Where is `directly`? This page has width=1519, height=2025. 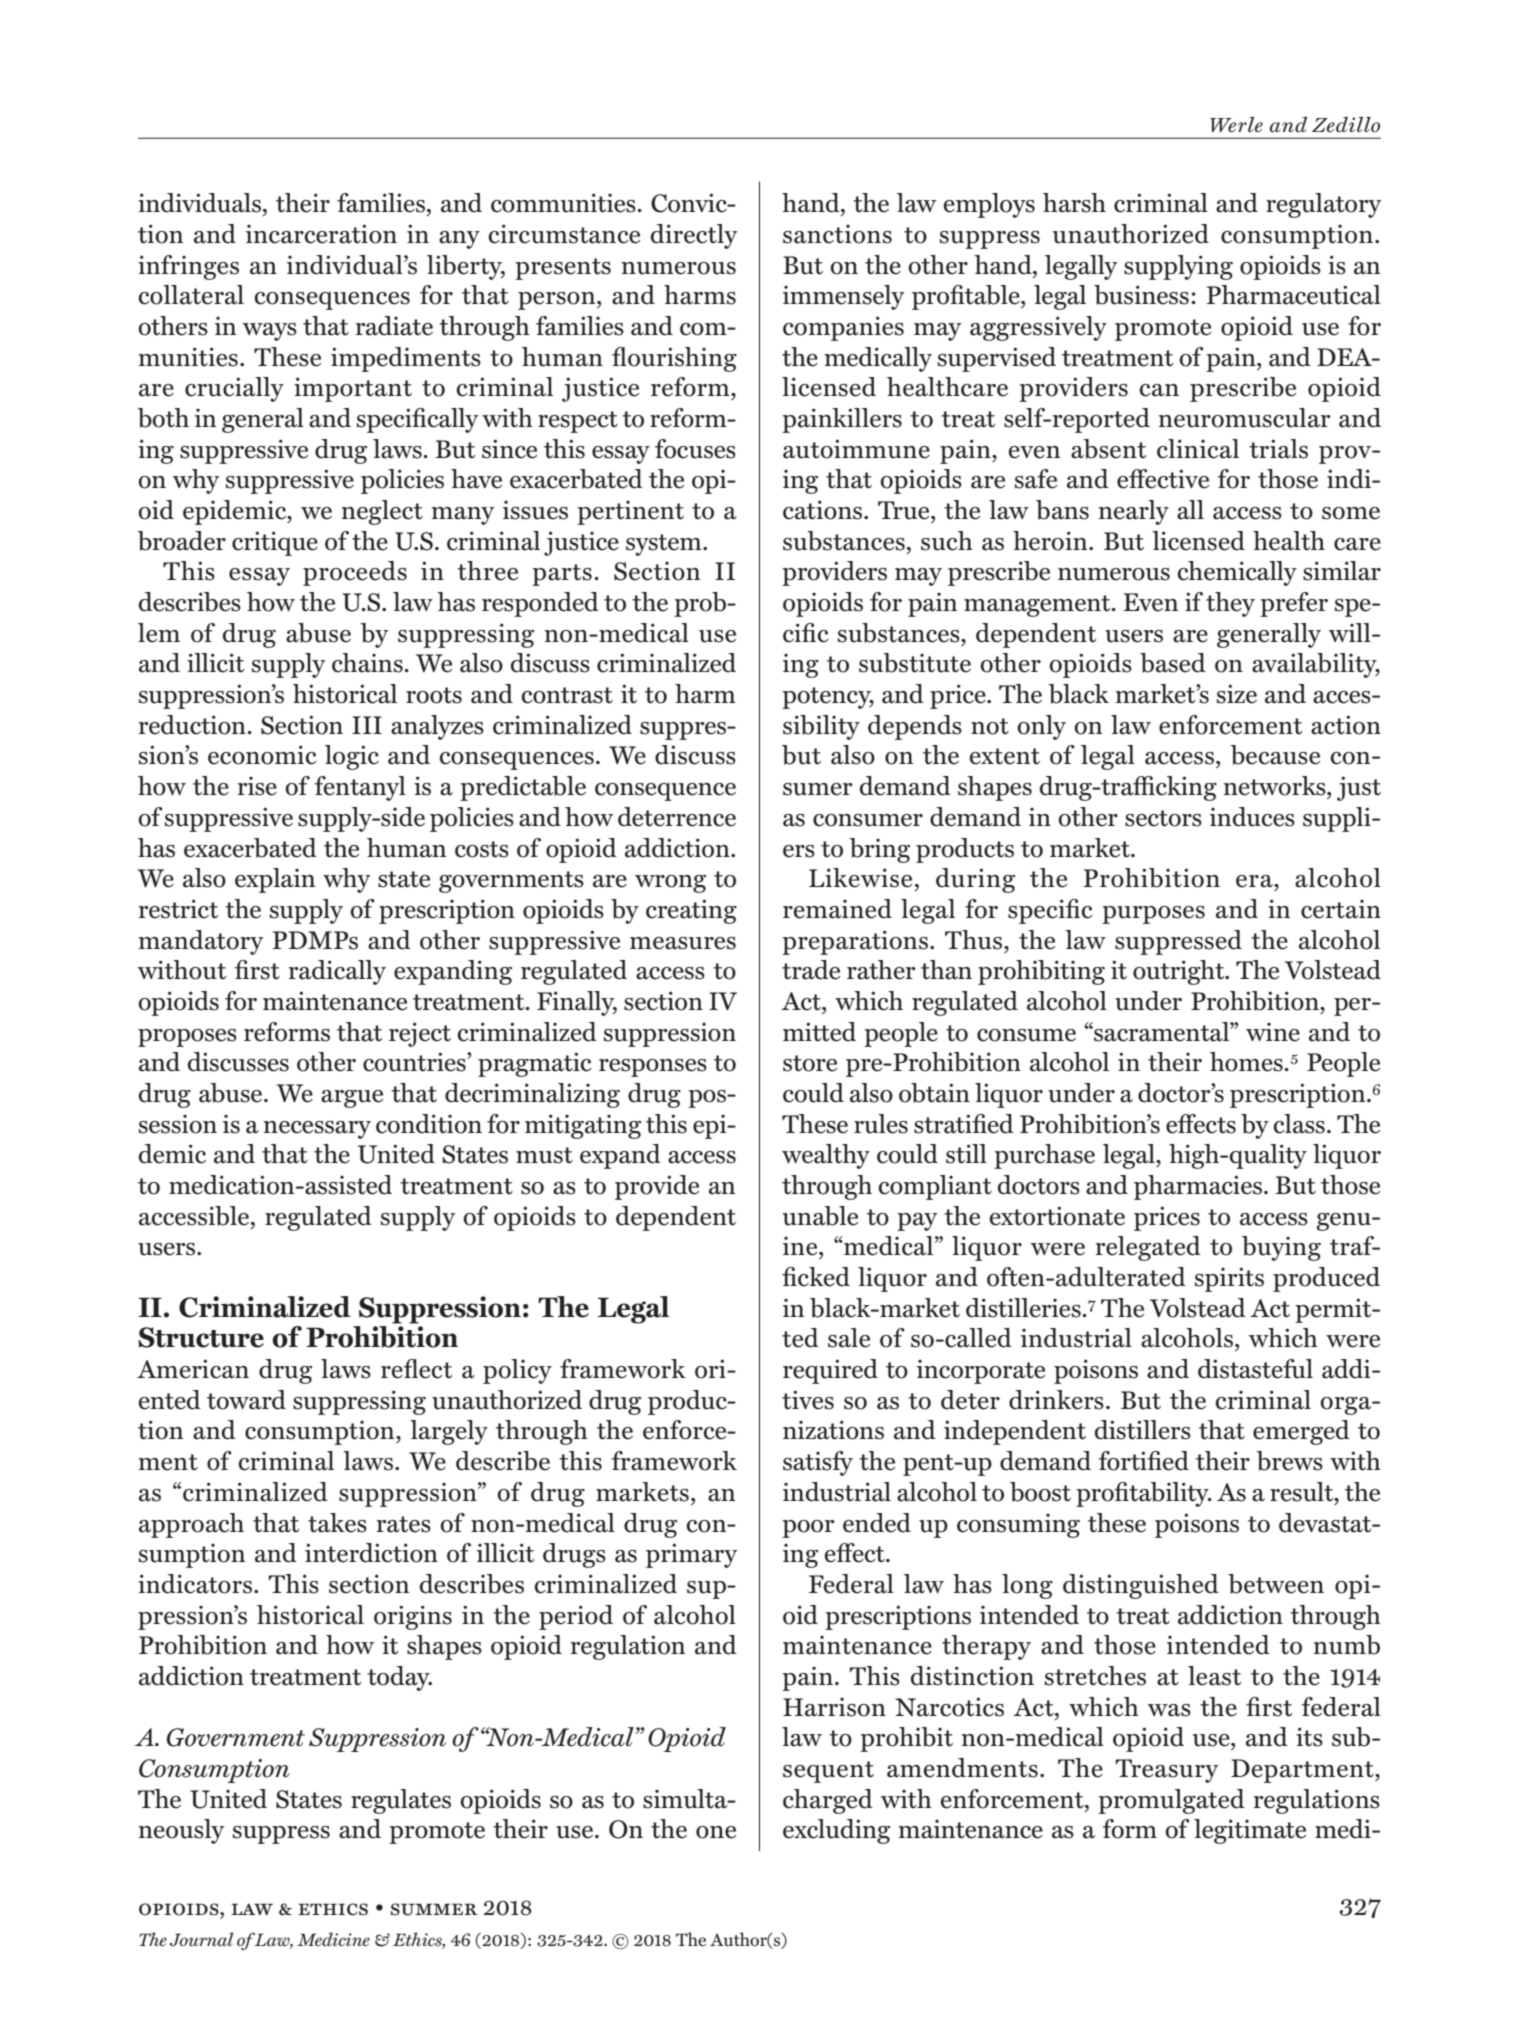
directly is located at coordinates (694, 236).
